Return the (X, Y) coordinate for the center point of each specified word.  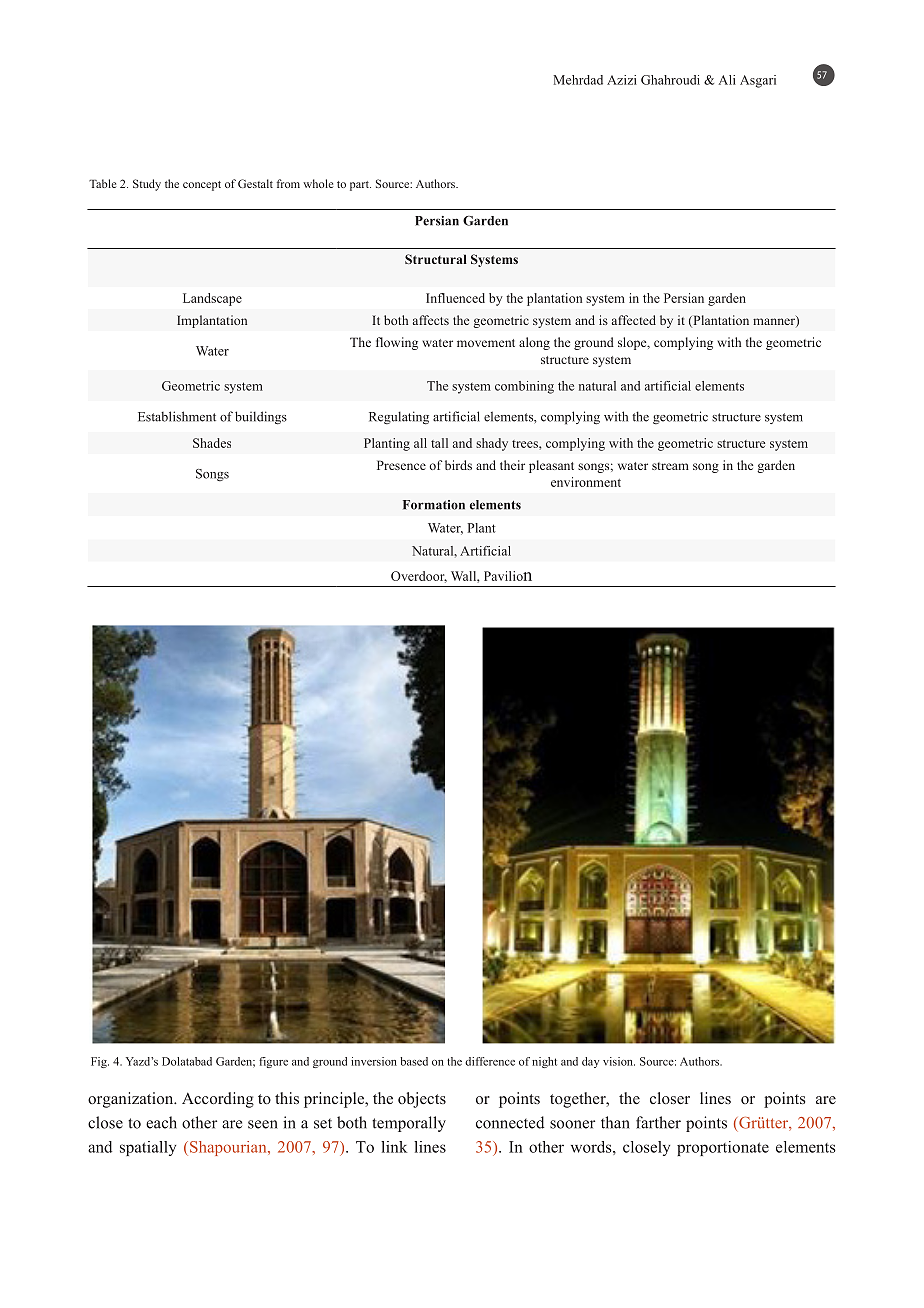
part (360, 186)
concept (202, 186)
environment (586, 482)
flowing (397, 343)
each (161, 1122)
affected (634, 320)
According (218, 1100)
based (414, 1061)
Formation (434, 505)
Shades (212, 443)
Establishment (177, 416)
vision (619, 1061)
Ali (727, 80)
